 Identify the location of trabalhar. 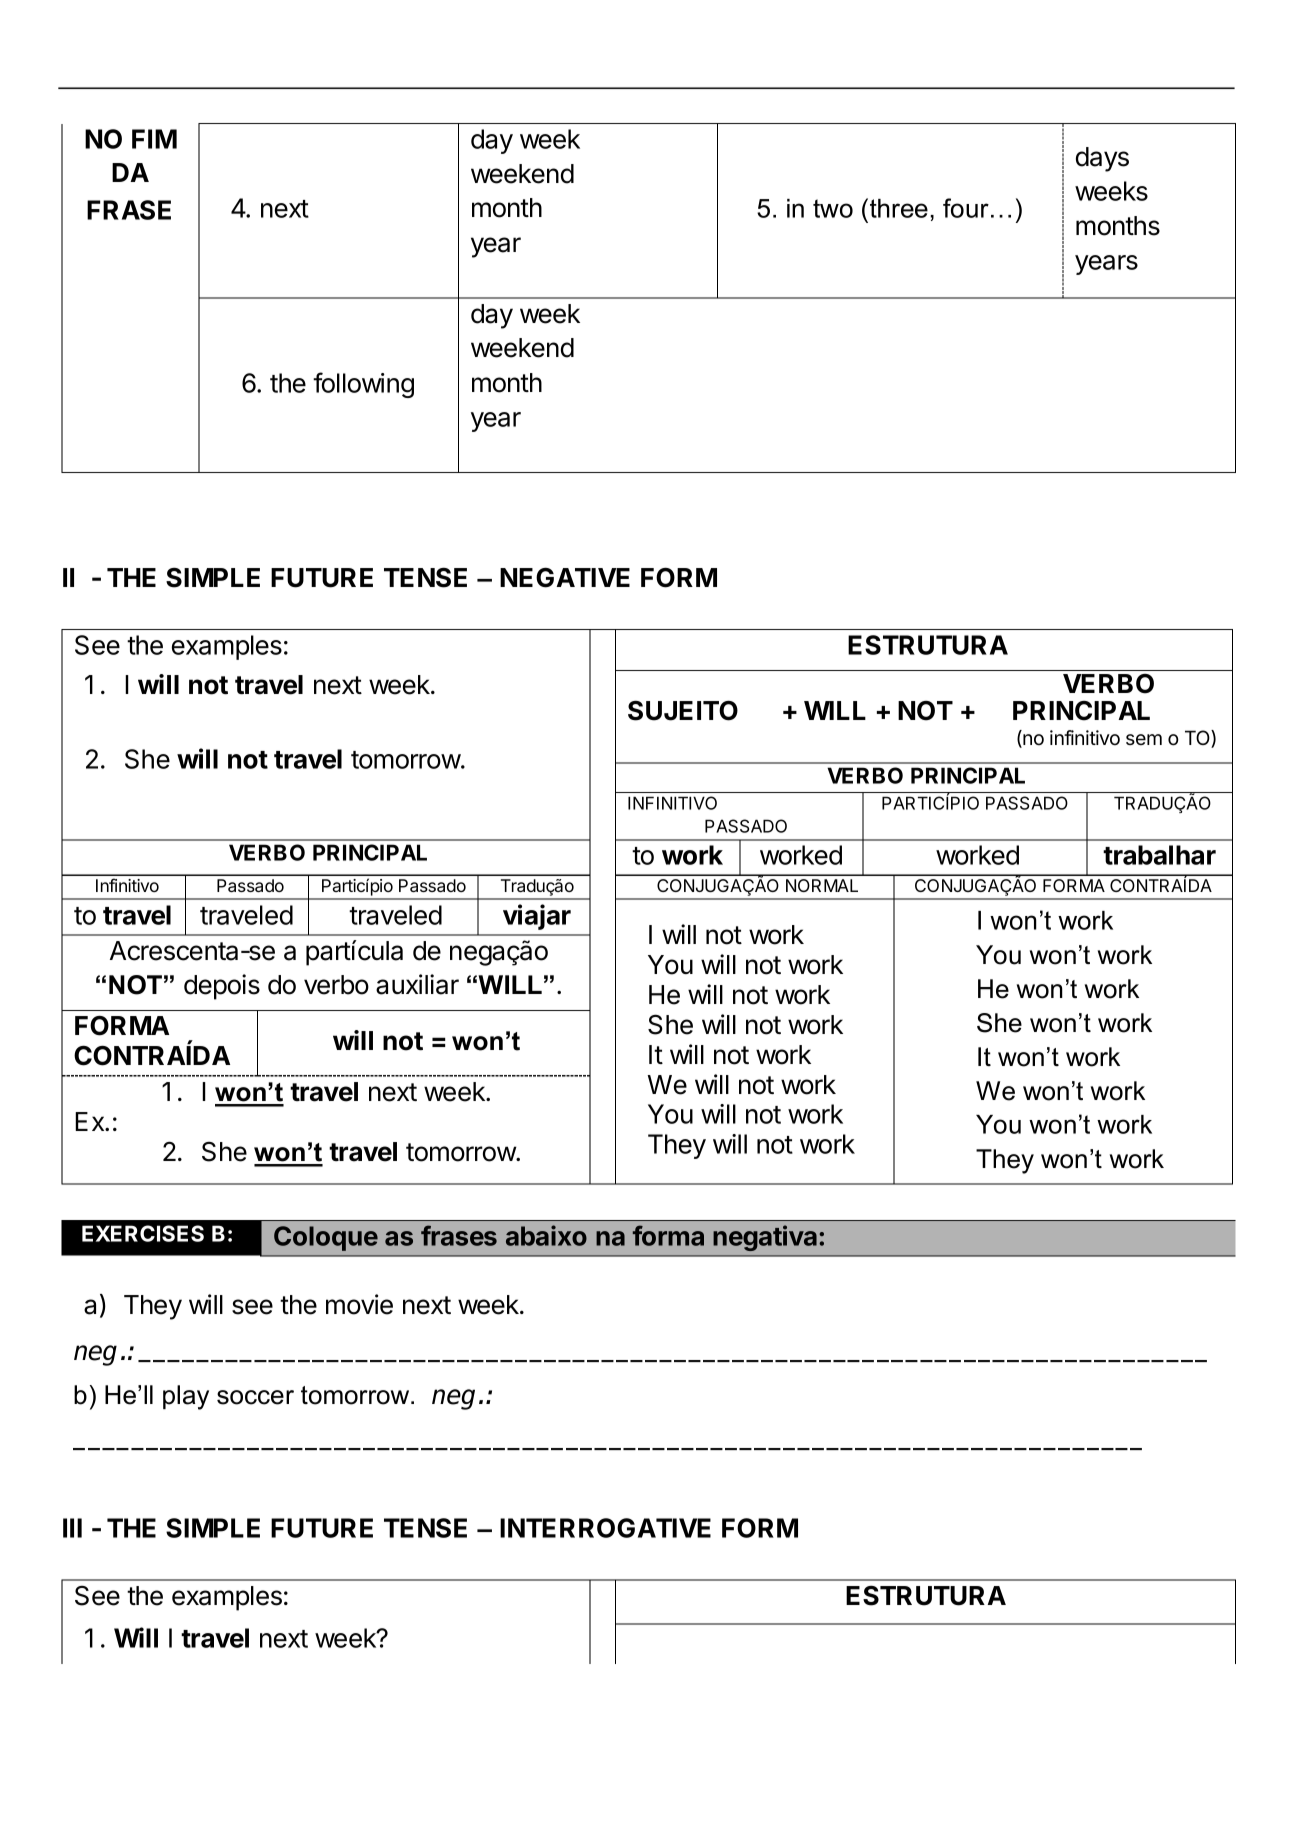
(1159, 855).
